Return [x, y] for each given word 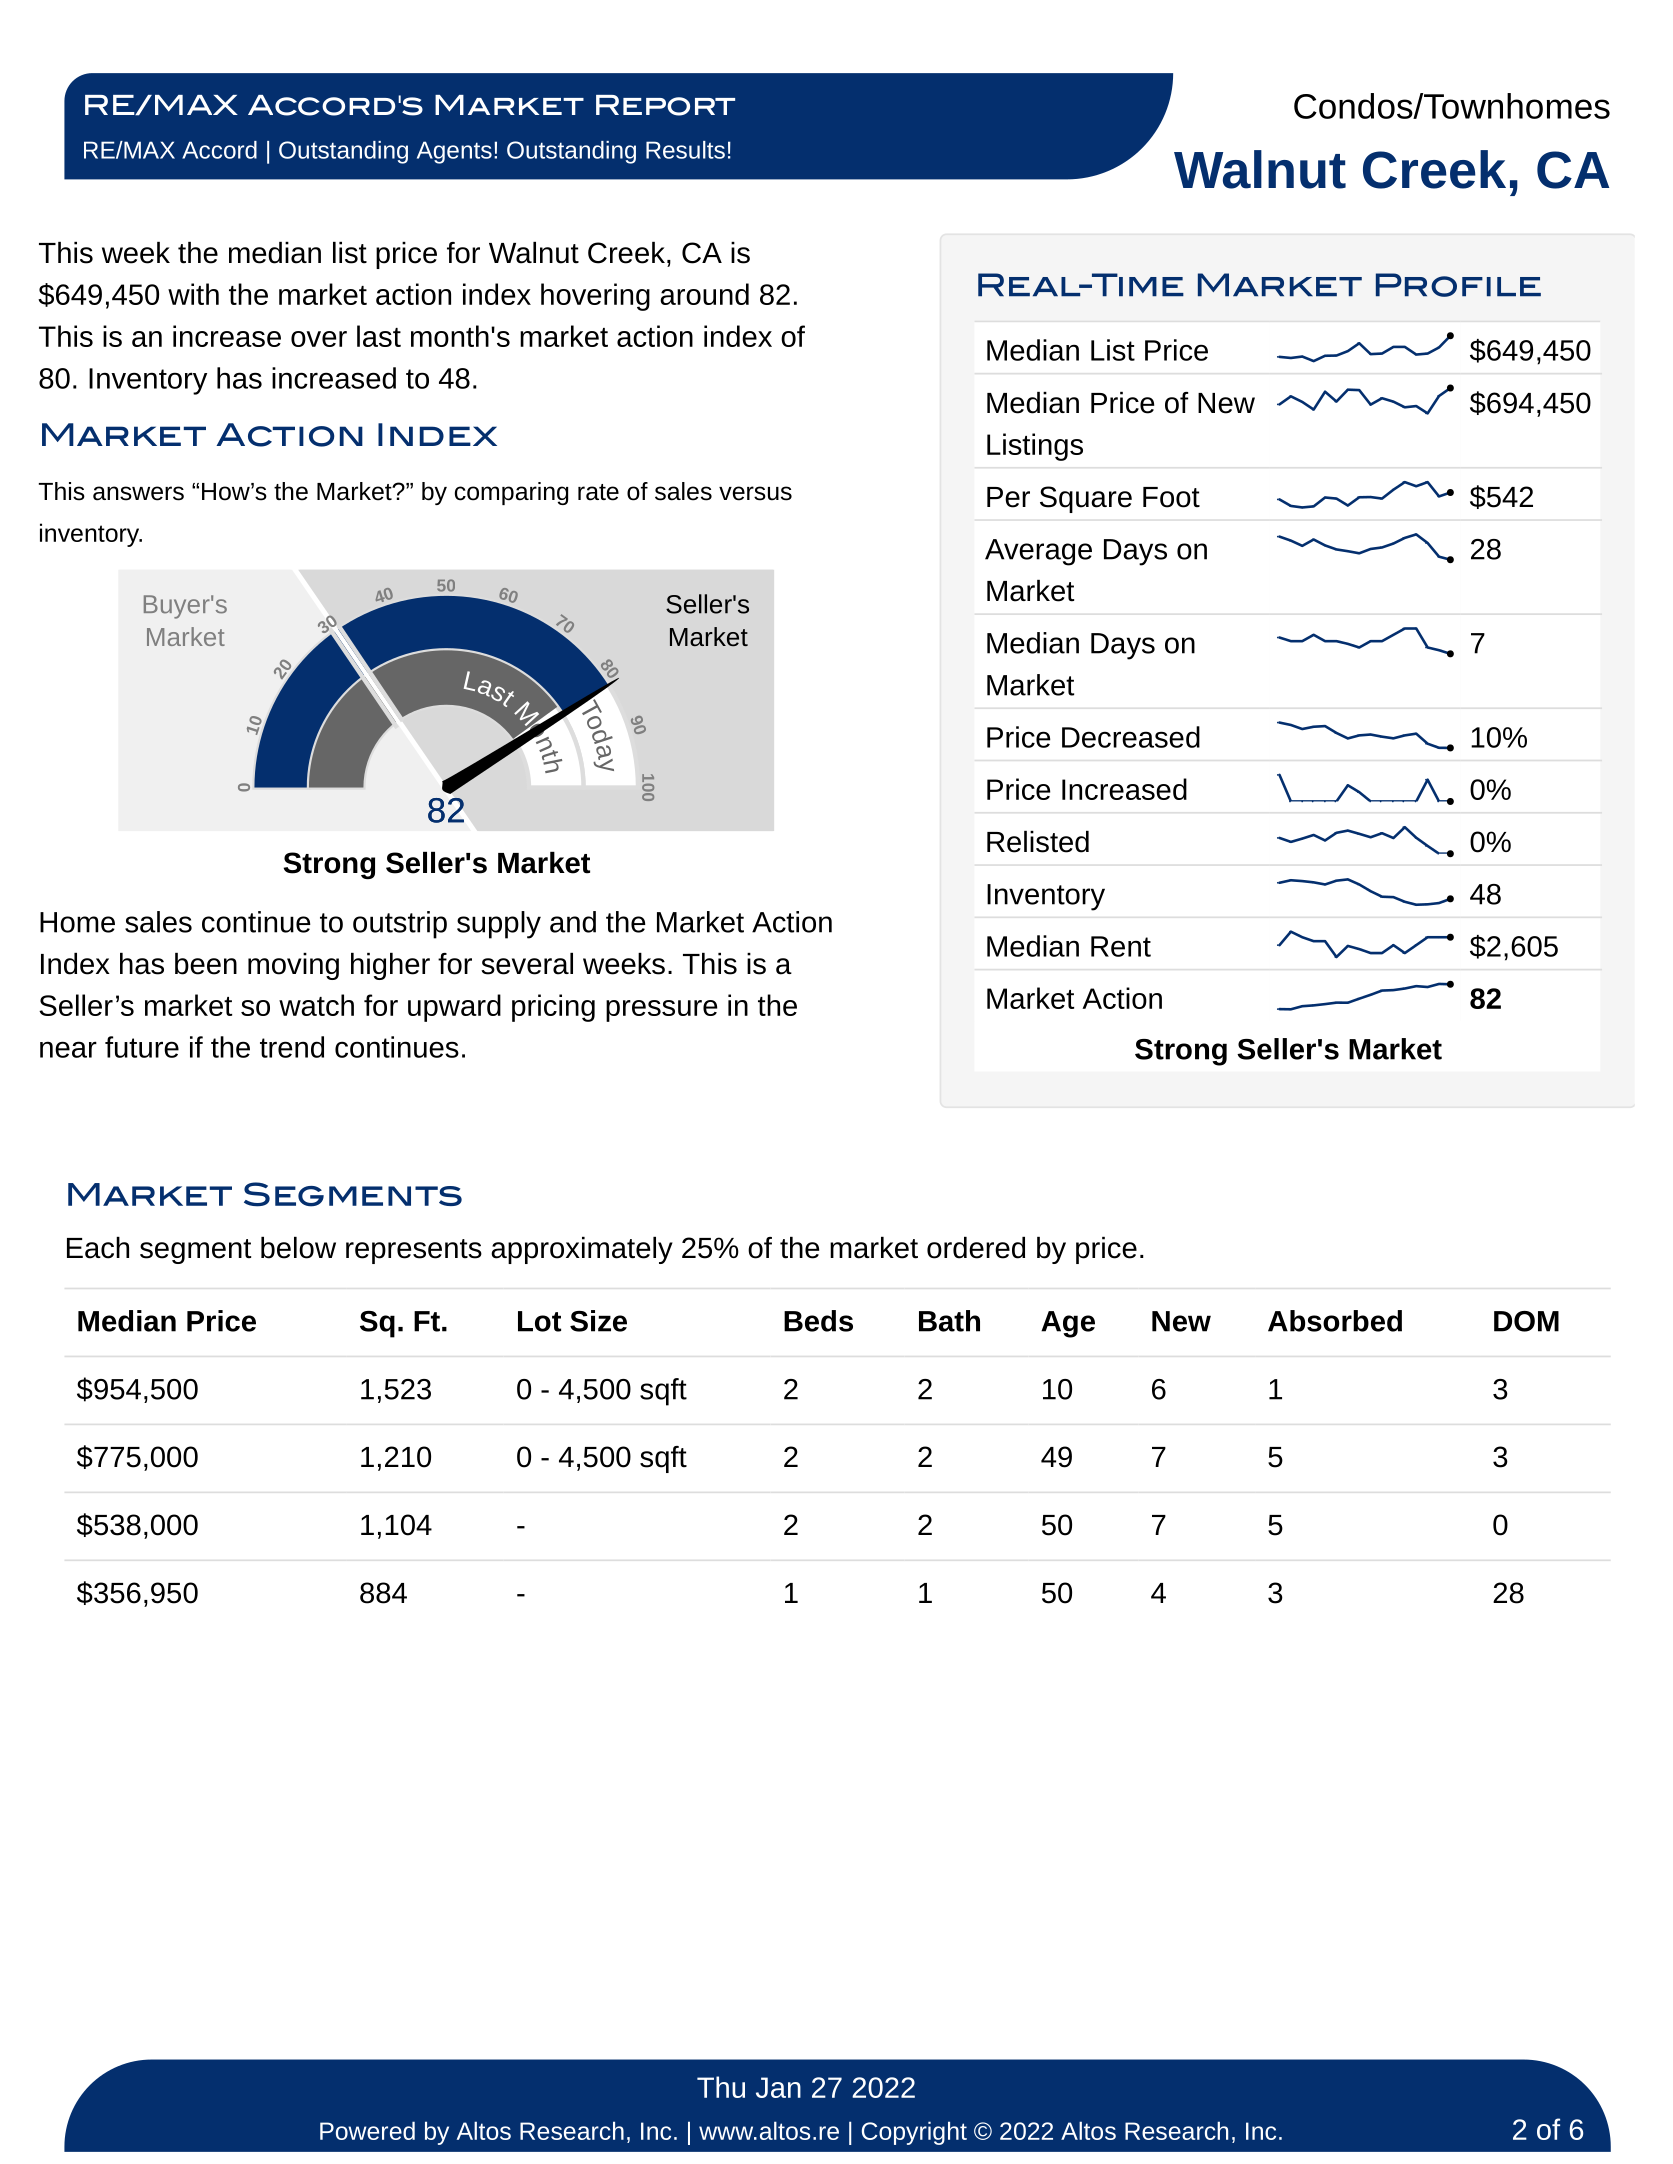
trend [292, 1047]
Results [685, 150]
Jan [778, 2087]
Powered [367, 2130]
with [193, 294]
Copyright [914, 2133]
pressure [661, 1011]
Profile [1458, 285]
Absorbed [1335, 1321]
